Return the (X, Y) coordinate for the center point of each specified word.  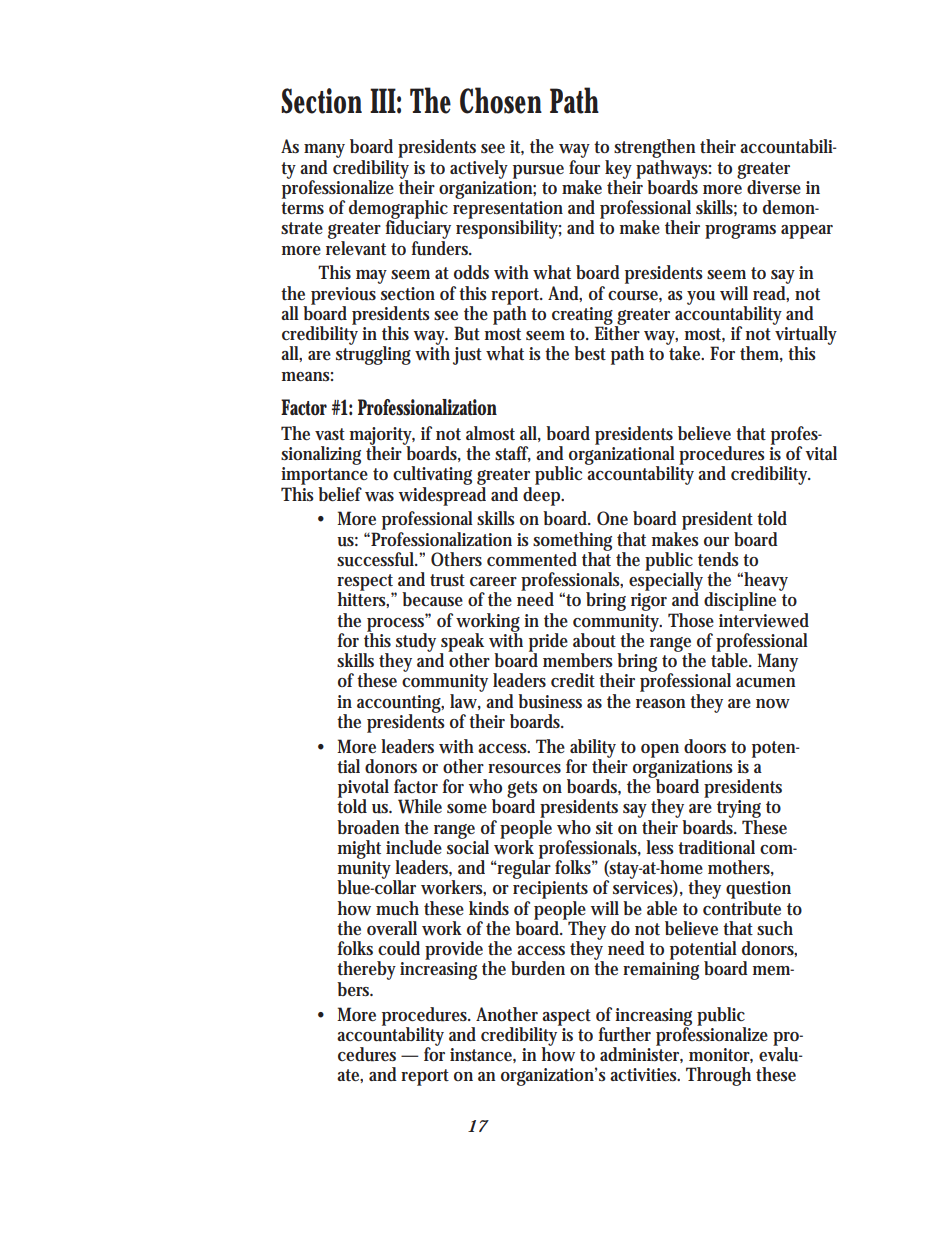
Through (718, 1076)
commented (532, 559)
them (761, 354)
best (590, 353)
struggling (373, 354)
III (383, 100)
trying (739, 810)
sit (604, 827)
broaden (368, 827)
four (584, 166)
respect (366, 583)
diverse (774, 187)
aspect (566, 1017)
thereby (366, 972)
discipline (742, 600)
